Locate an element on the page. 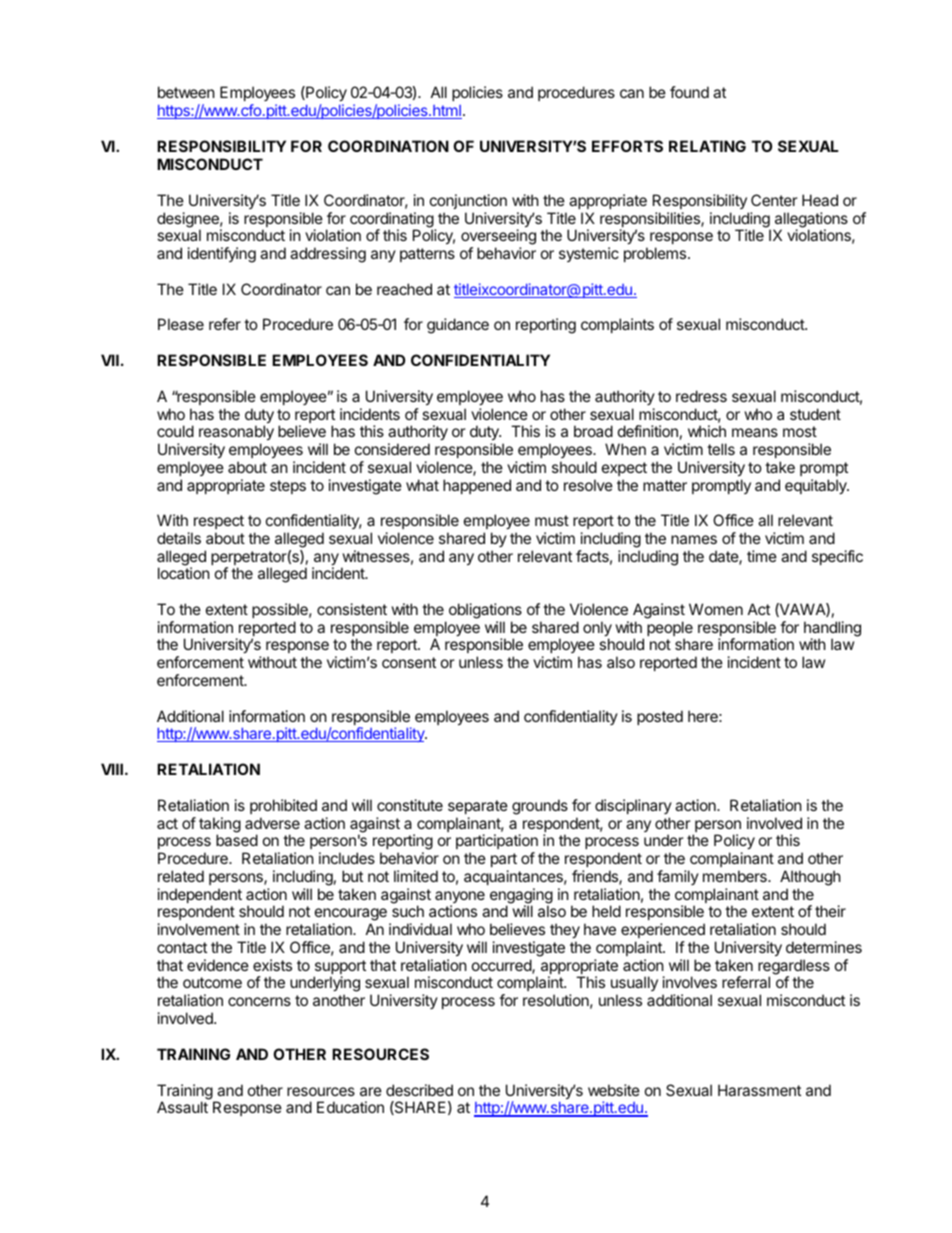  happened is located at coordinates (477, 486).
